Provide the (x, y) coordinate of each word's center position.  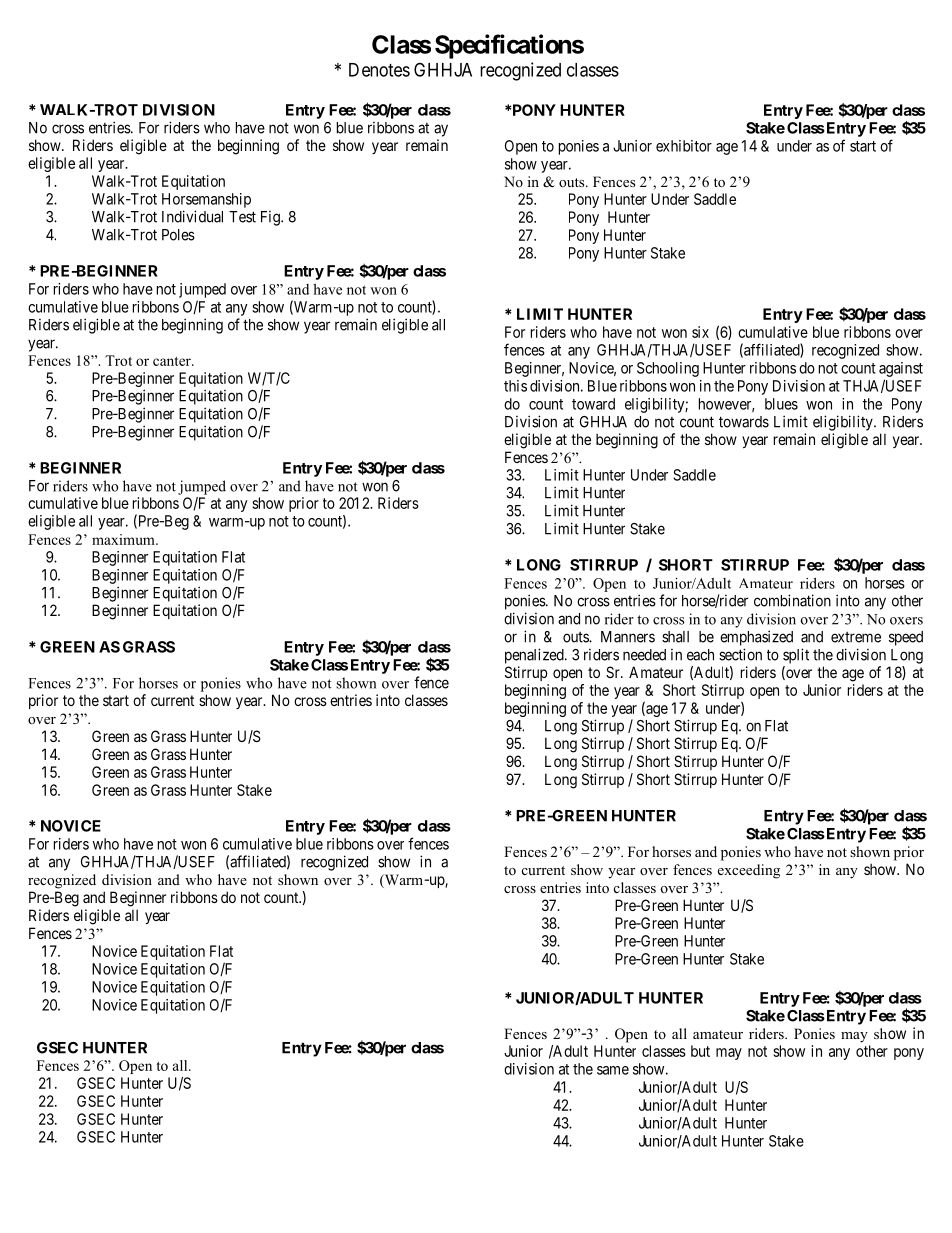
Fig (271, 218)
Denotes (379, 70)
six (700, 332)
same (613, 1070)
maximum (124, 539)
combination (792, 600)
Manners (628, 637)
